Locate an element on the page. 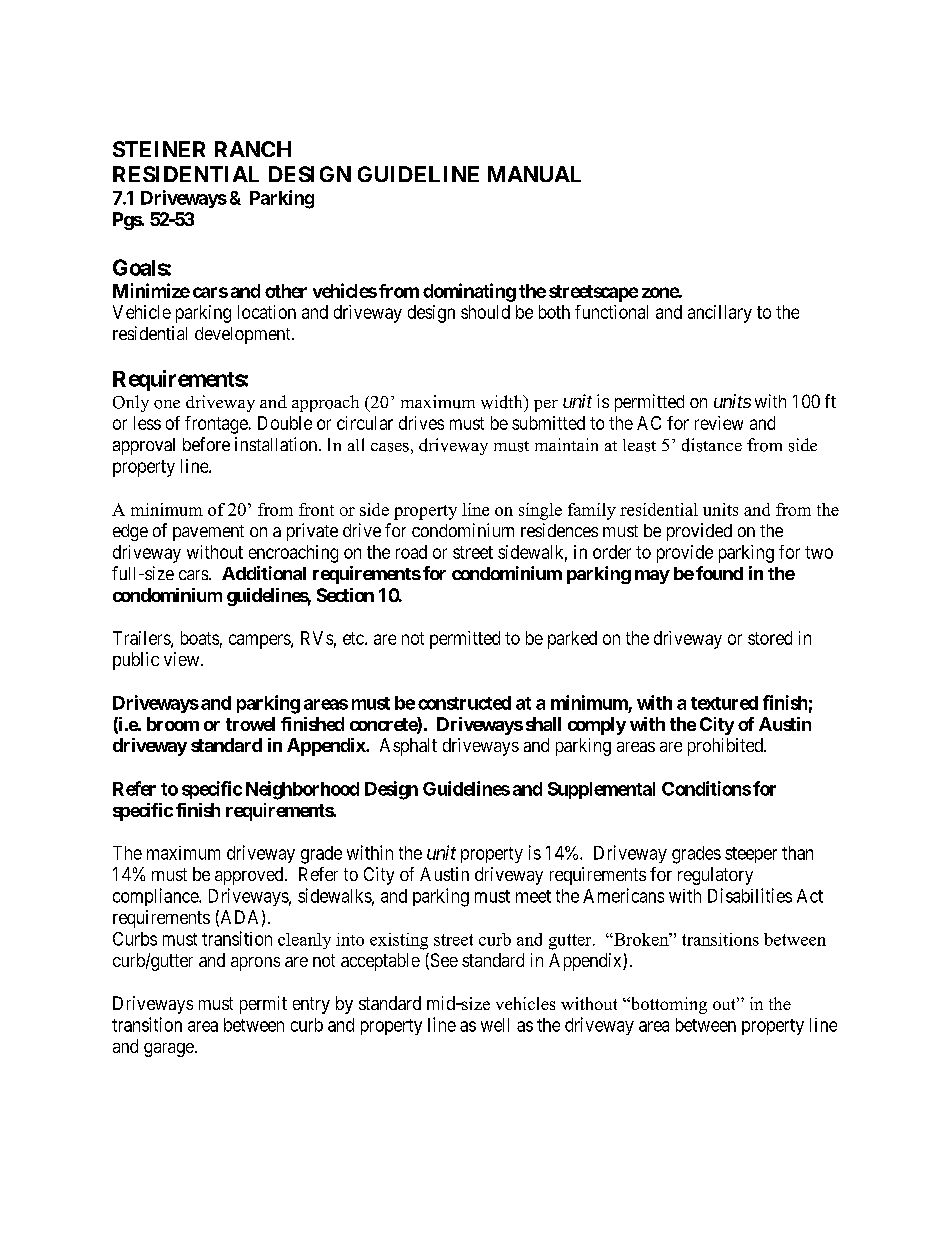 Image resolution: width=952 pixels, height=1233 pixels. garage is located at coordinates (169, 1050).
